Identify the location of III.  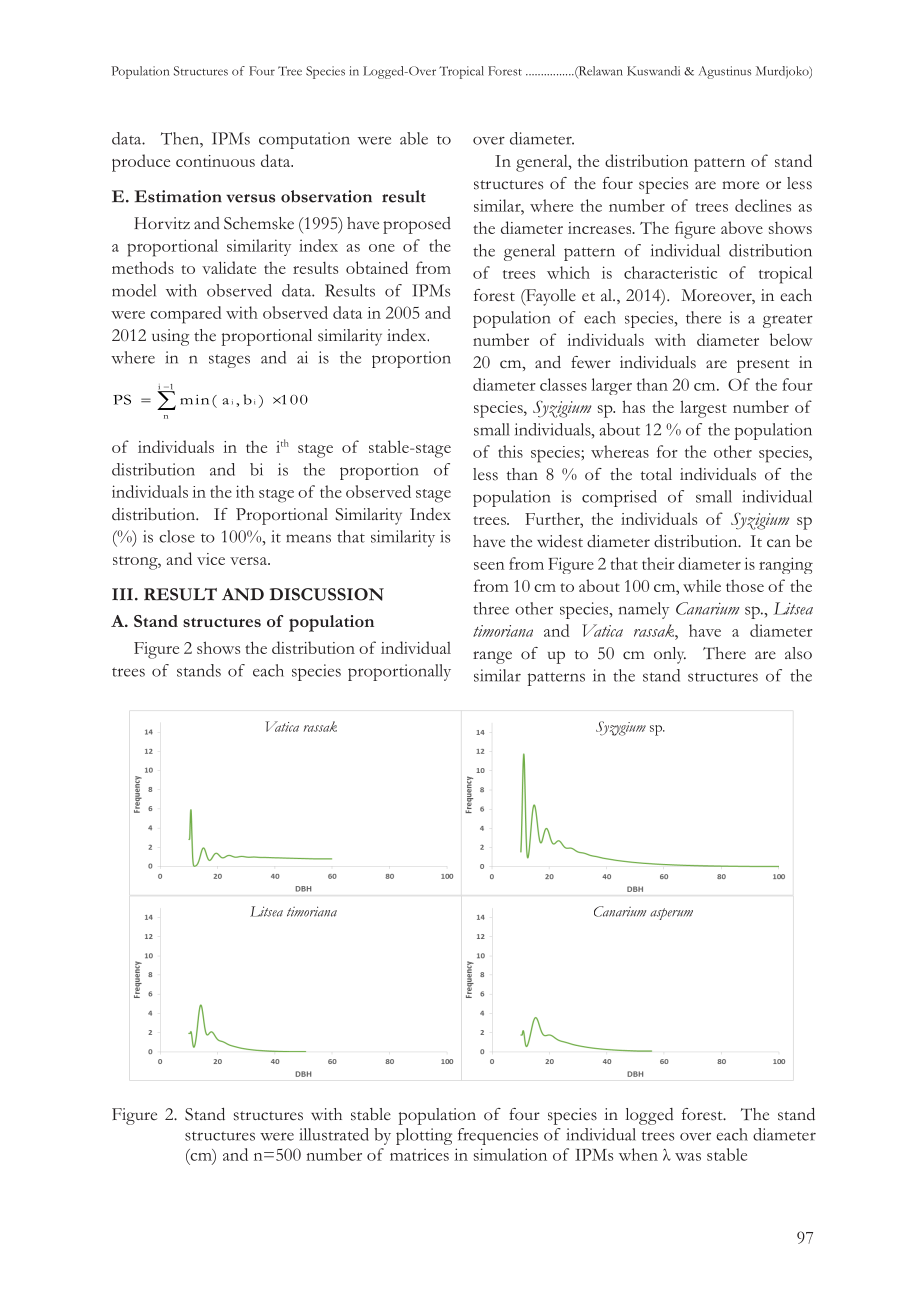
(122, 594).
